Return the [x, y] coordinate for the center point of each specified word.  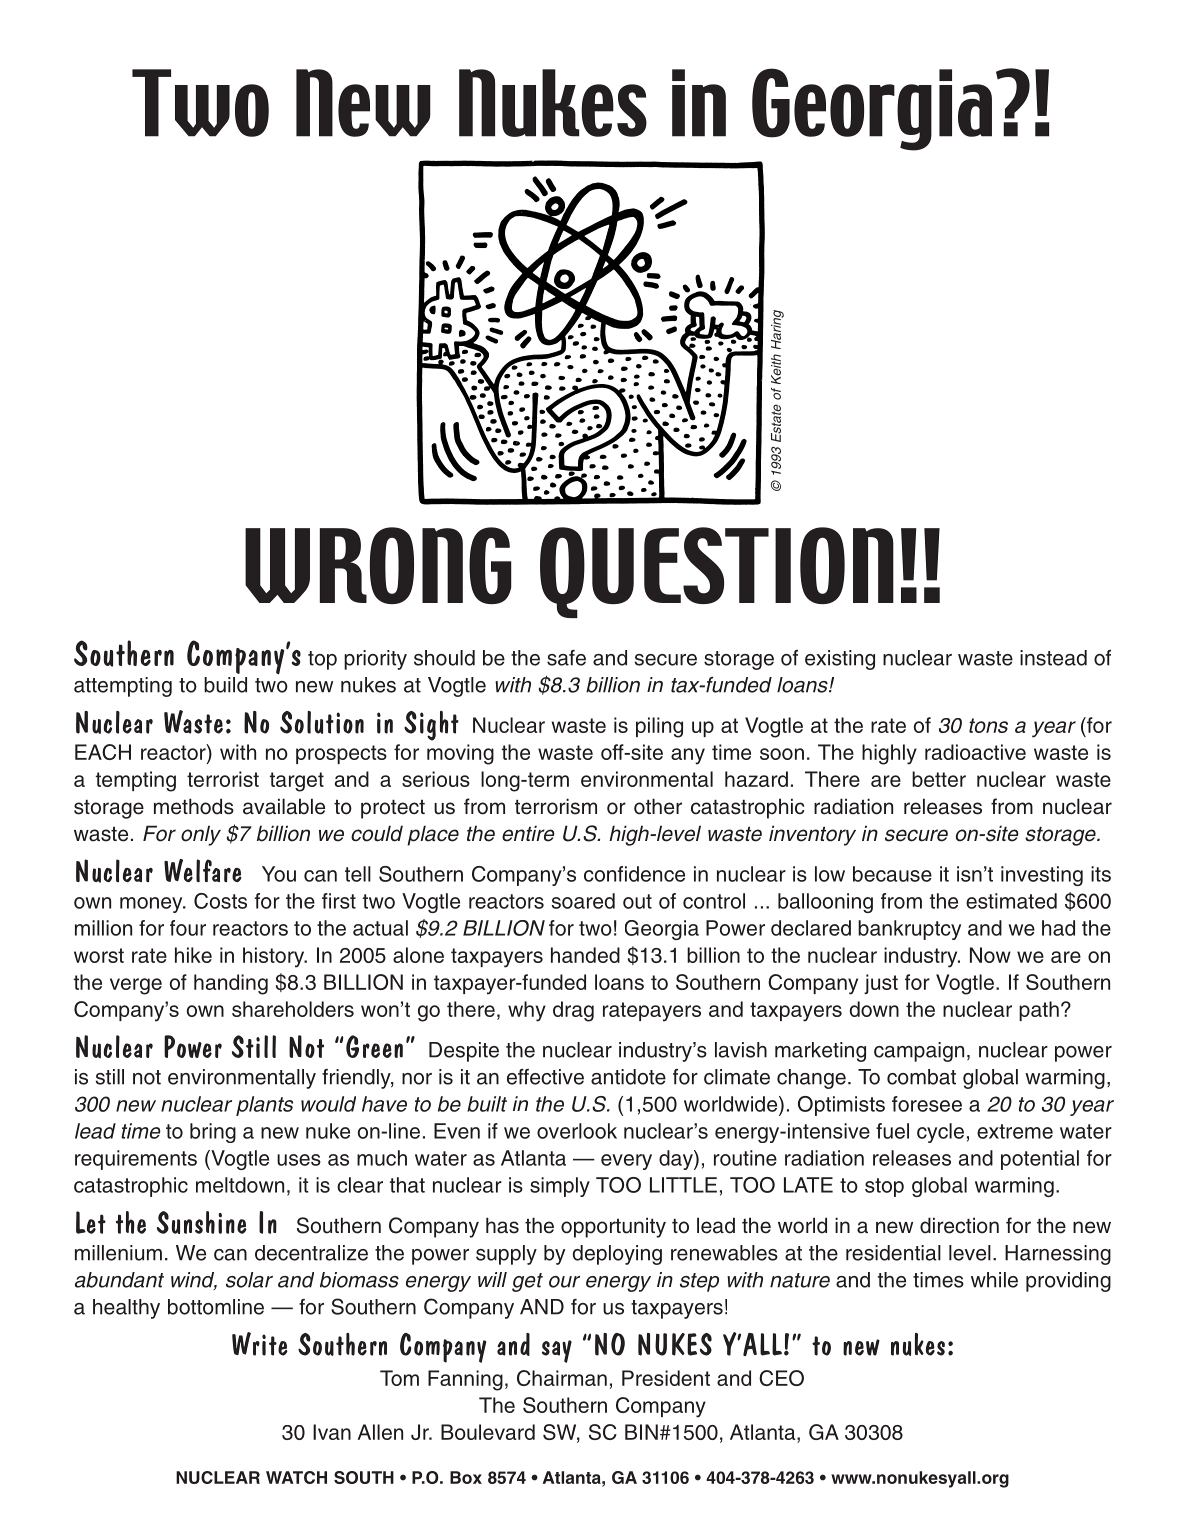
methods [194, 806]
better [939, 779]
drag [573, 1011]
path [1039, 1011]
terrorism [556, 806]
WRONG [378, 565]
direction [959, 1225]
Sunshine [202, 1222]
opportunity [613, 1227]
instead [1053, 658]
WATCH [296, 1477]
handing [231, 984]
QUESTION [717, 572]
